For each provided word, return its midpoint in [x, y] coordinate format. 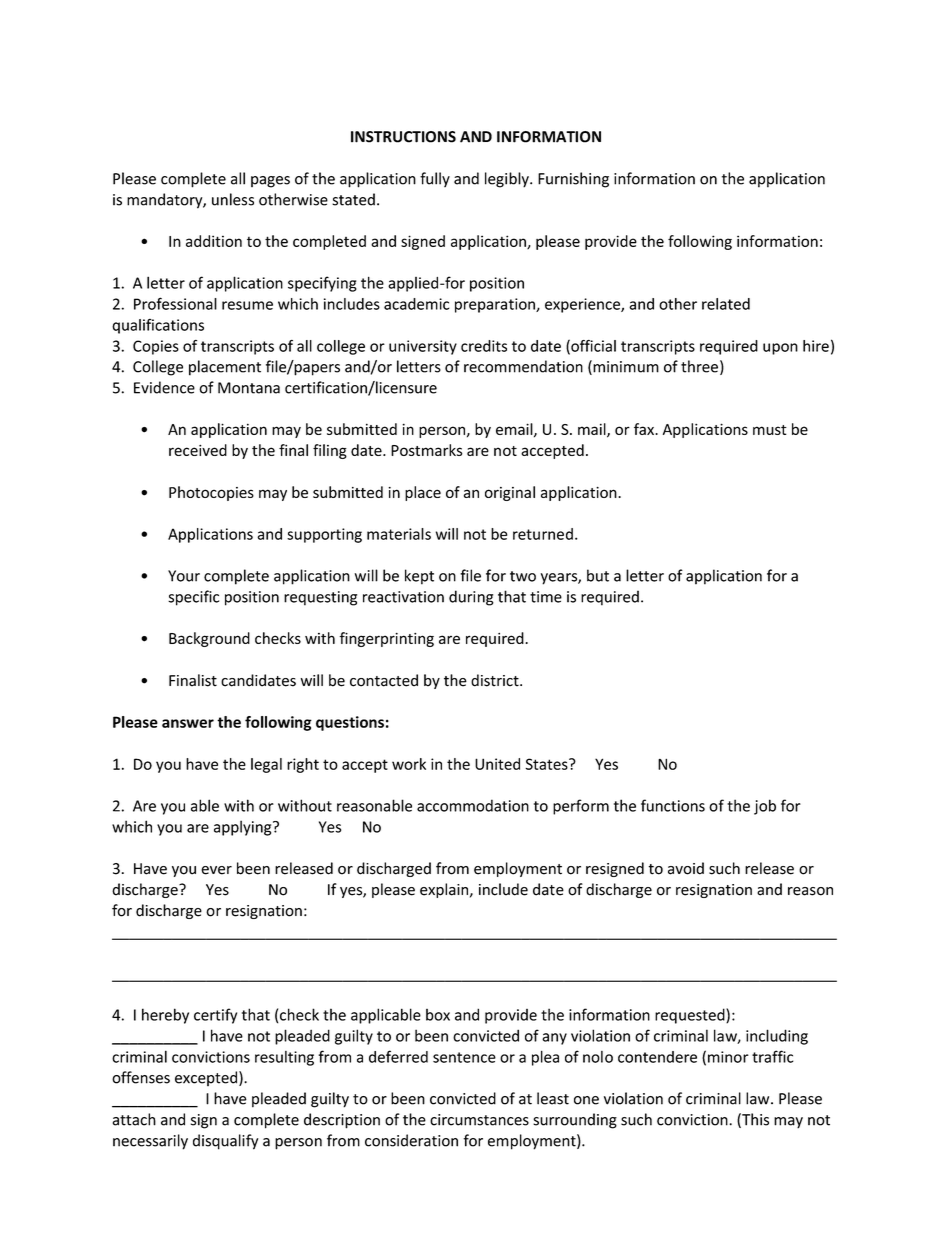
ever [216, 870]
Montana [249, 388]
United [497, 764]
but [598, 575]
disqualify [225, 1142]
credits [484, 346]
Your [184, 576]
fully [435, 179]
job [765, 807]
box [438, 1015]
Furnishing [573, 180]
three [699, 366]
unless [233, 199]
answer [188, 723]
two [523, 576]
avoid [686, 868]
